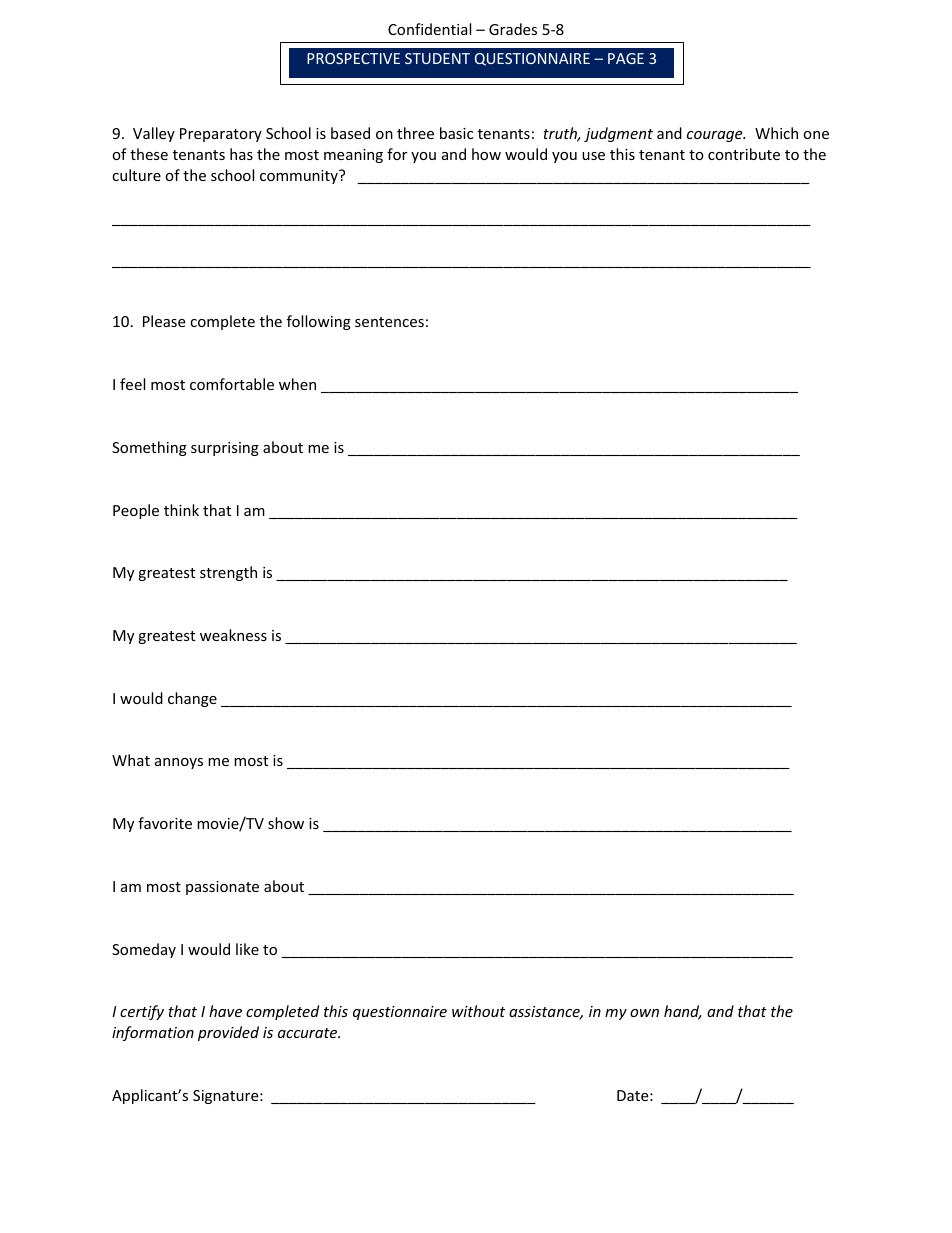  I want to click on contribute, so click(744, 154).
